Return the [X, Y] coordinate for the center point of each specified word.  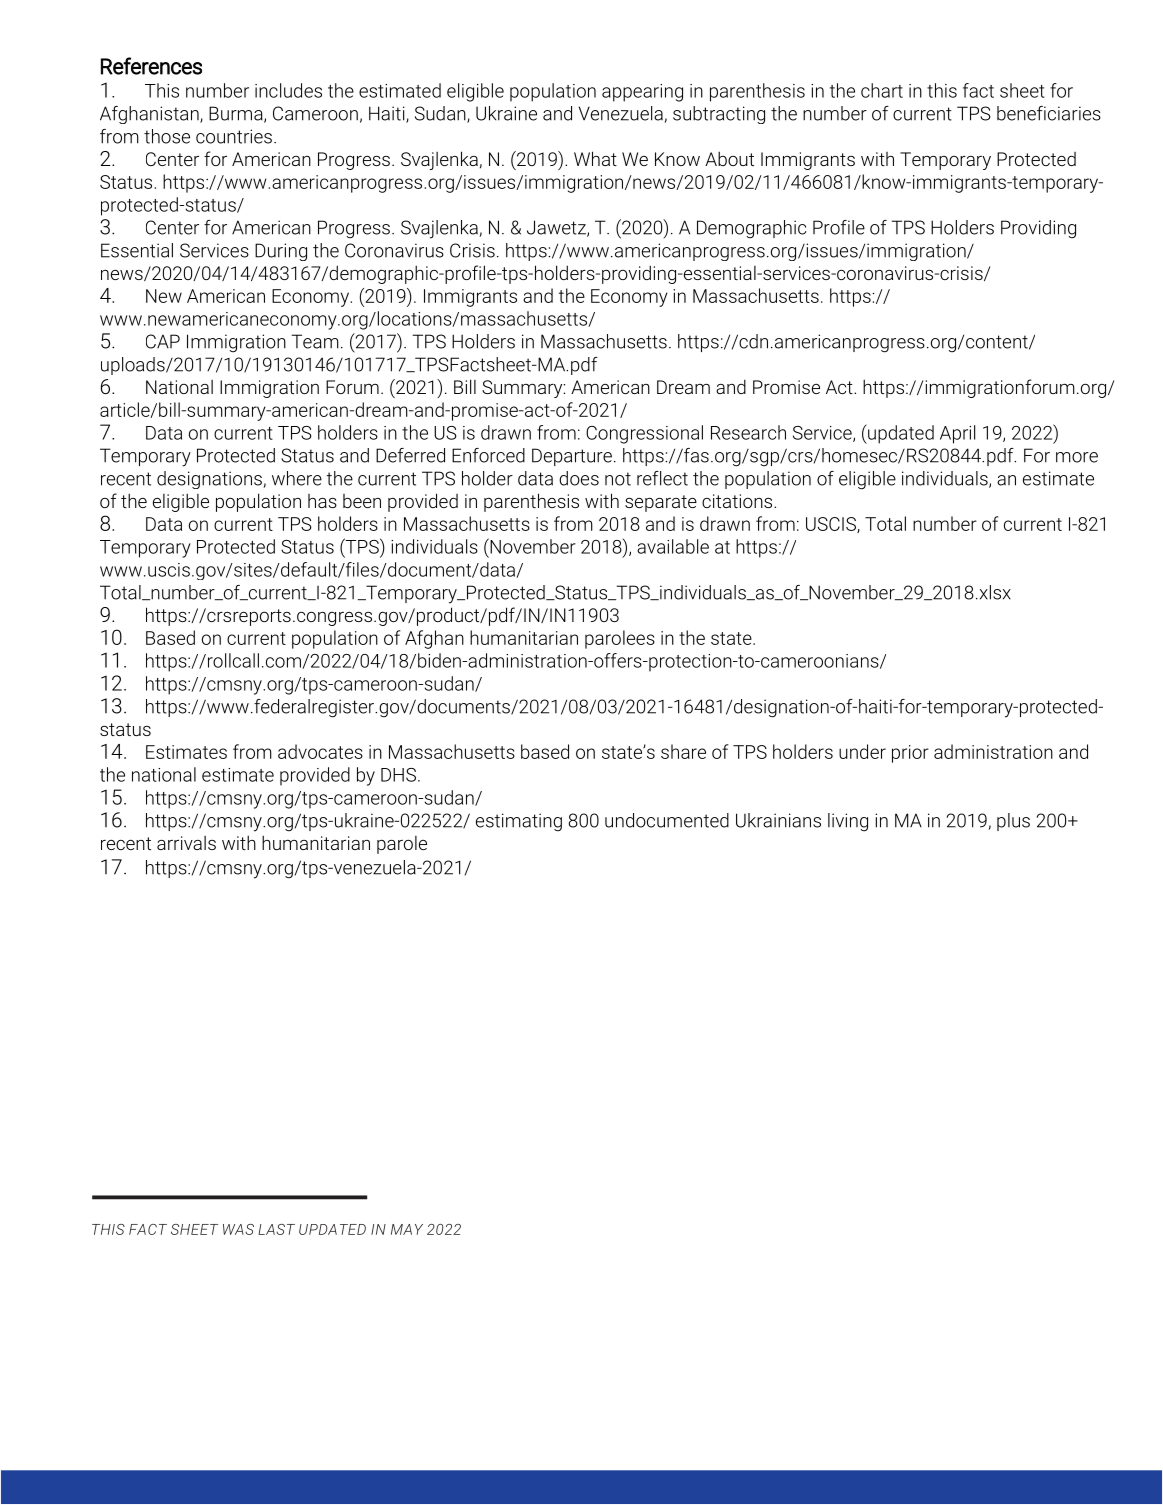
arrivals [186, 843]
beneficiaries [1049, 113]
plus [1013, 822]
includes [288, 90]
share [683, 751]
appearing [642, 93]
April [957, 434]
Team [315, 341]
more [1077, 457]
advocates [320, 751]
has [322, 501]
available [673, 546]
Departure [572, 457]
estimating [519, 822]
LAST [276, 1229]
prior [910, 754]
